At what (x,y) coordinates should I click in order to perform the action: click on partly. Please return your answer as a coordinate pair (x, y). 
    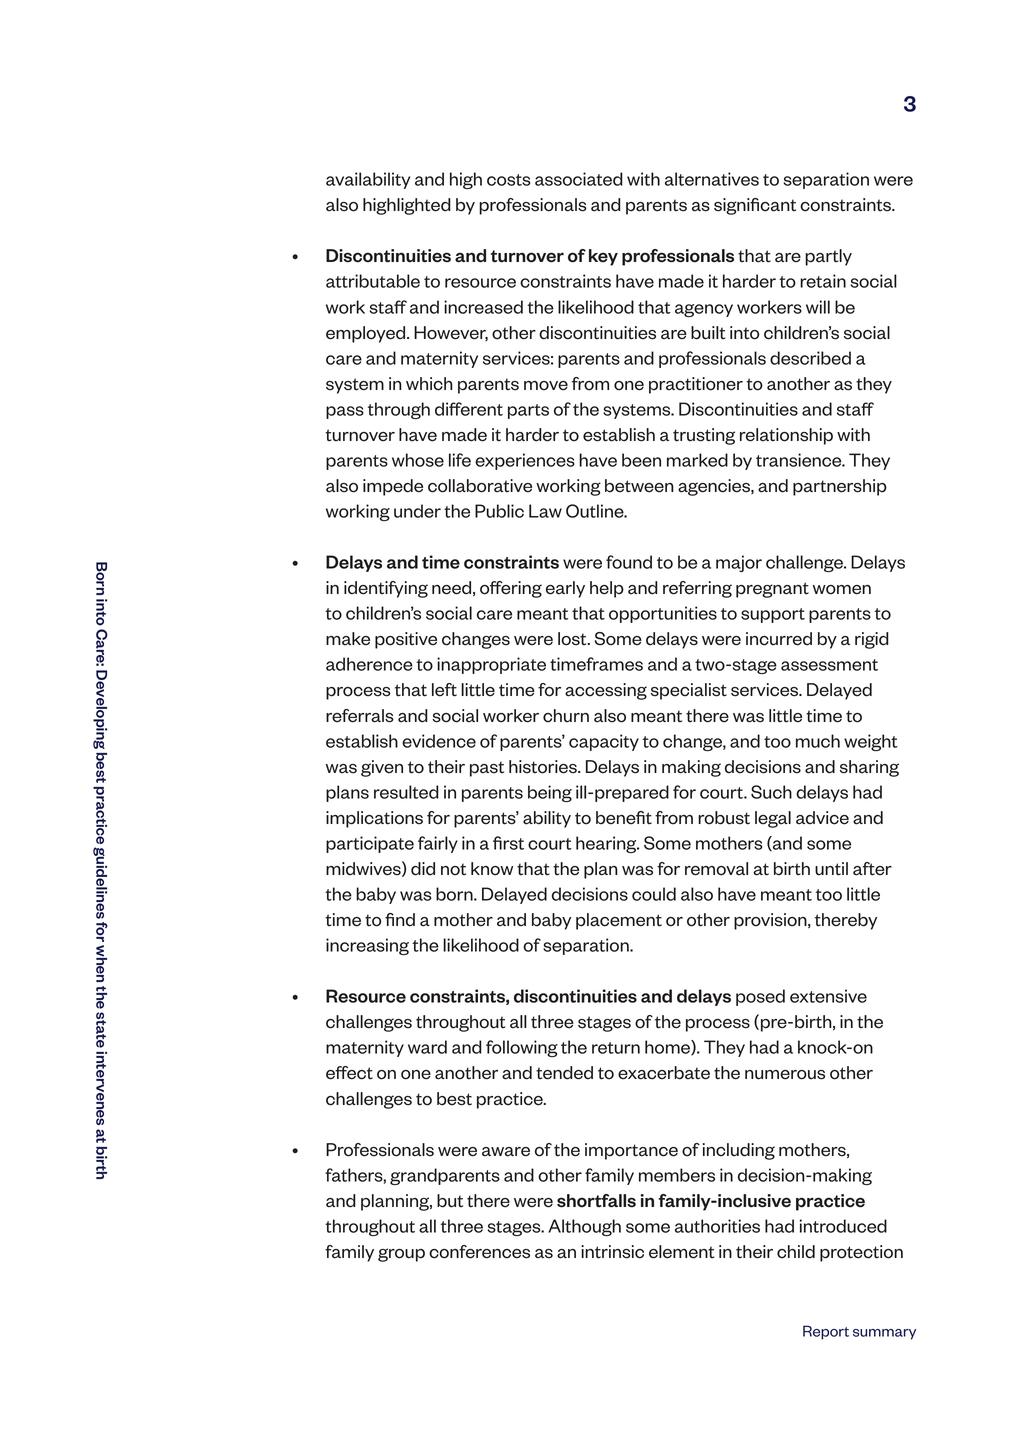
    Looking at the image, I should click on (828, 257).
